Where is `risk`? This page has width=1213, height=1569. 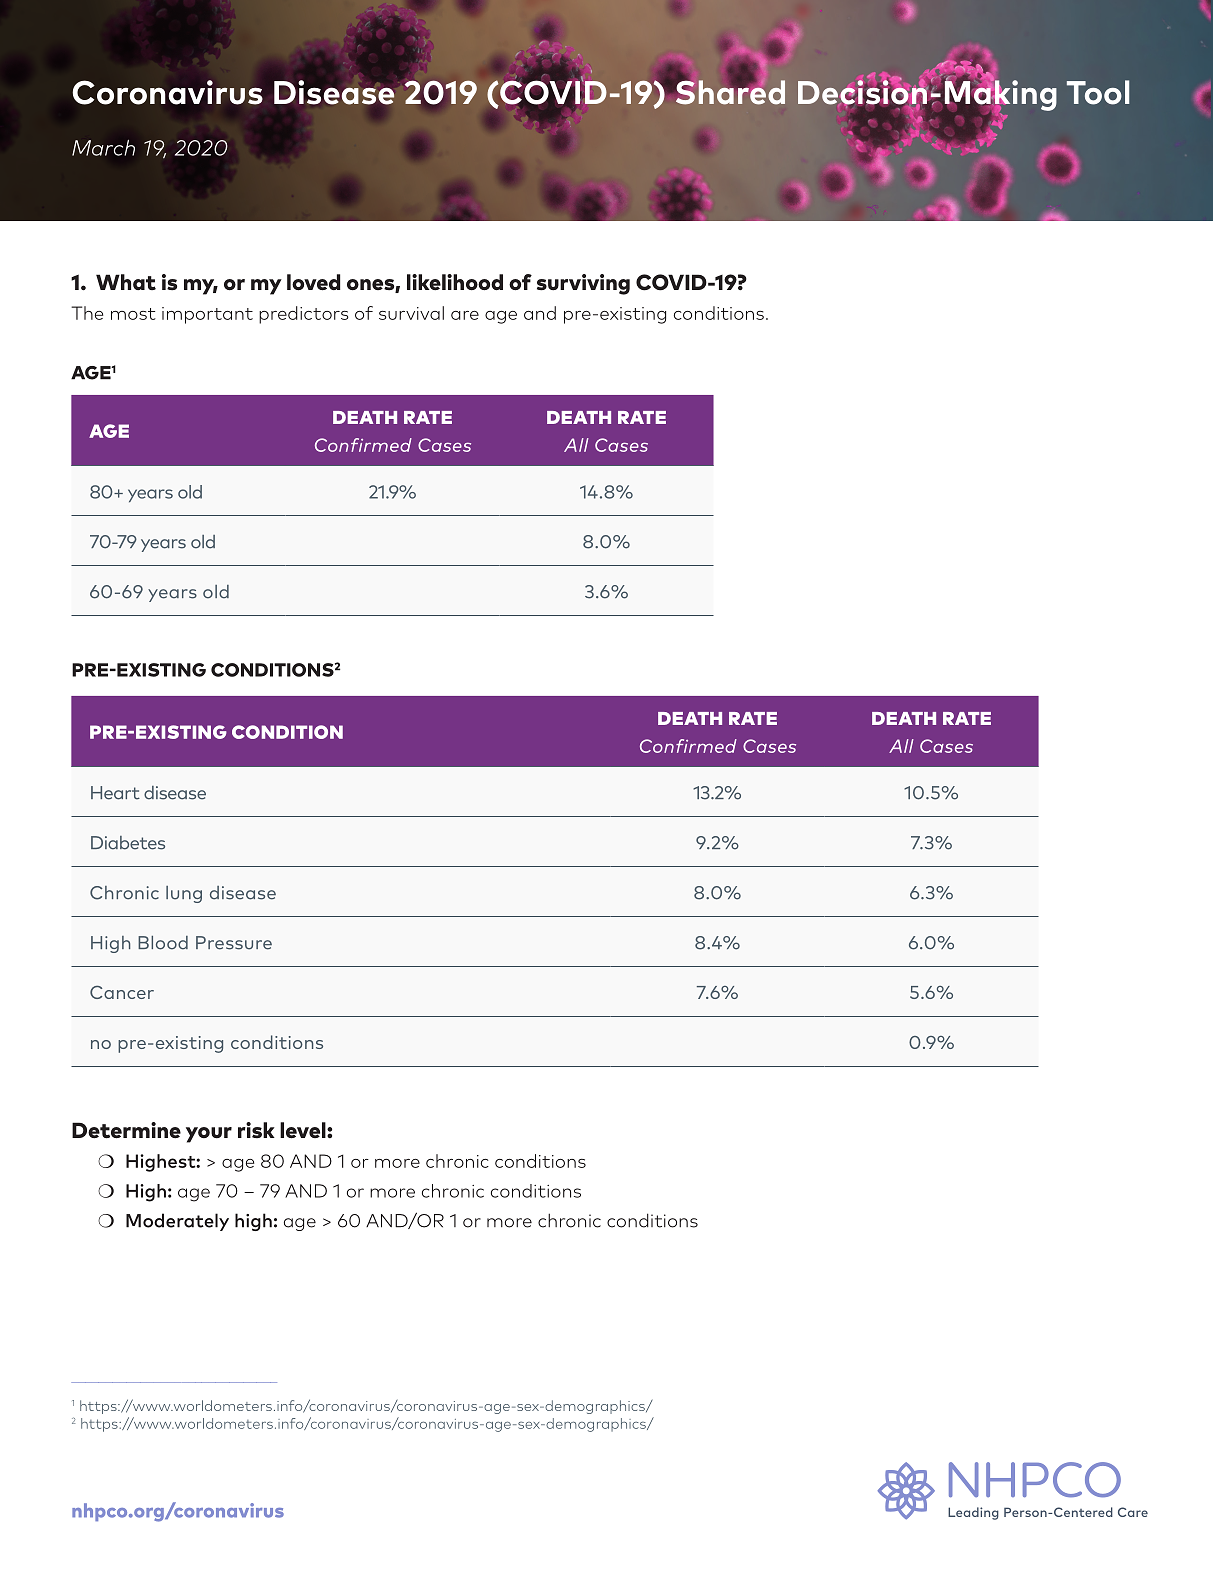
risk is located at coordinates (256, 1130).
